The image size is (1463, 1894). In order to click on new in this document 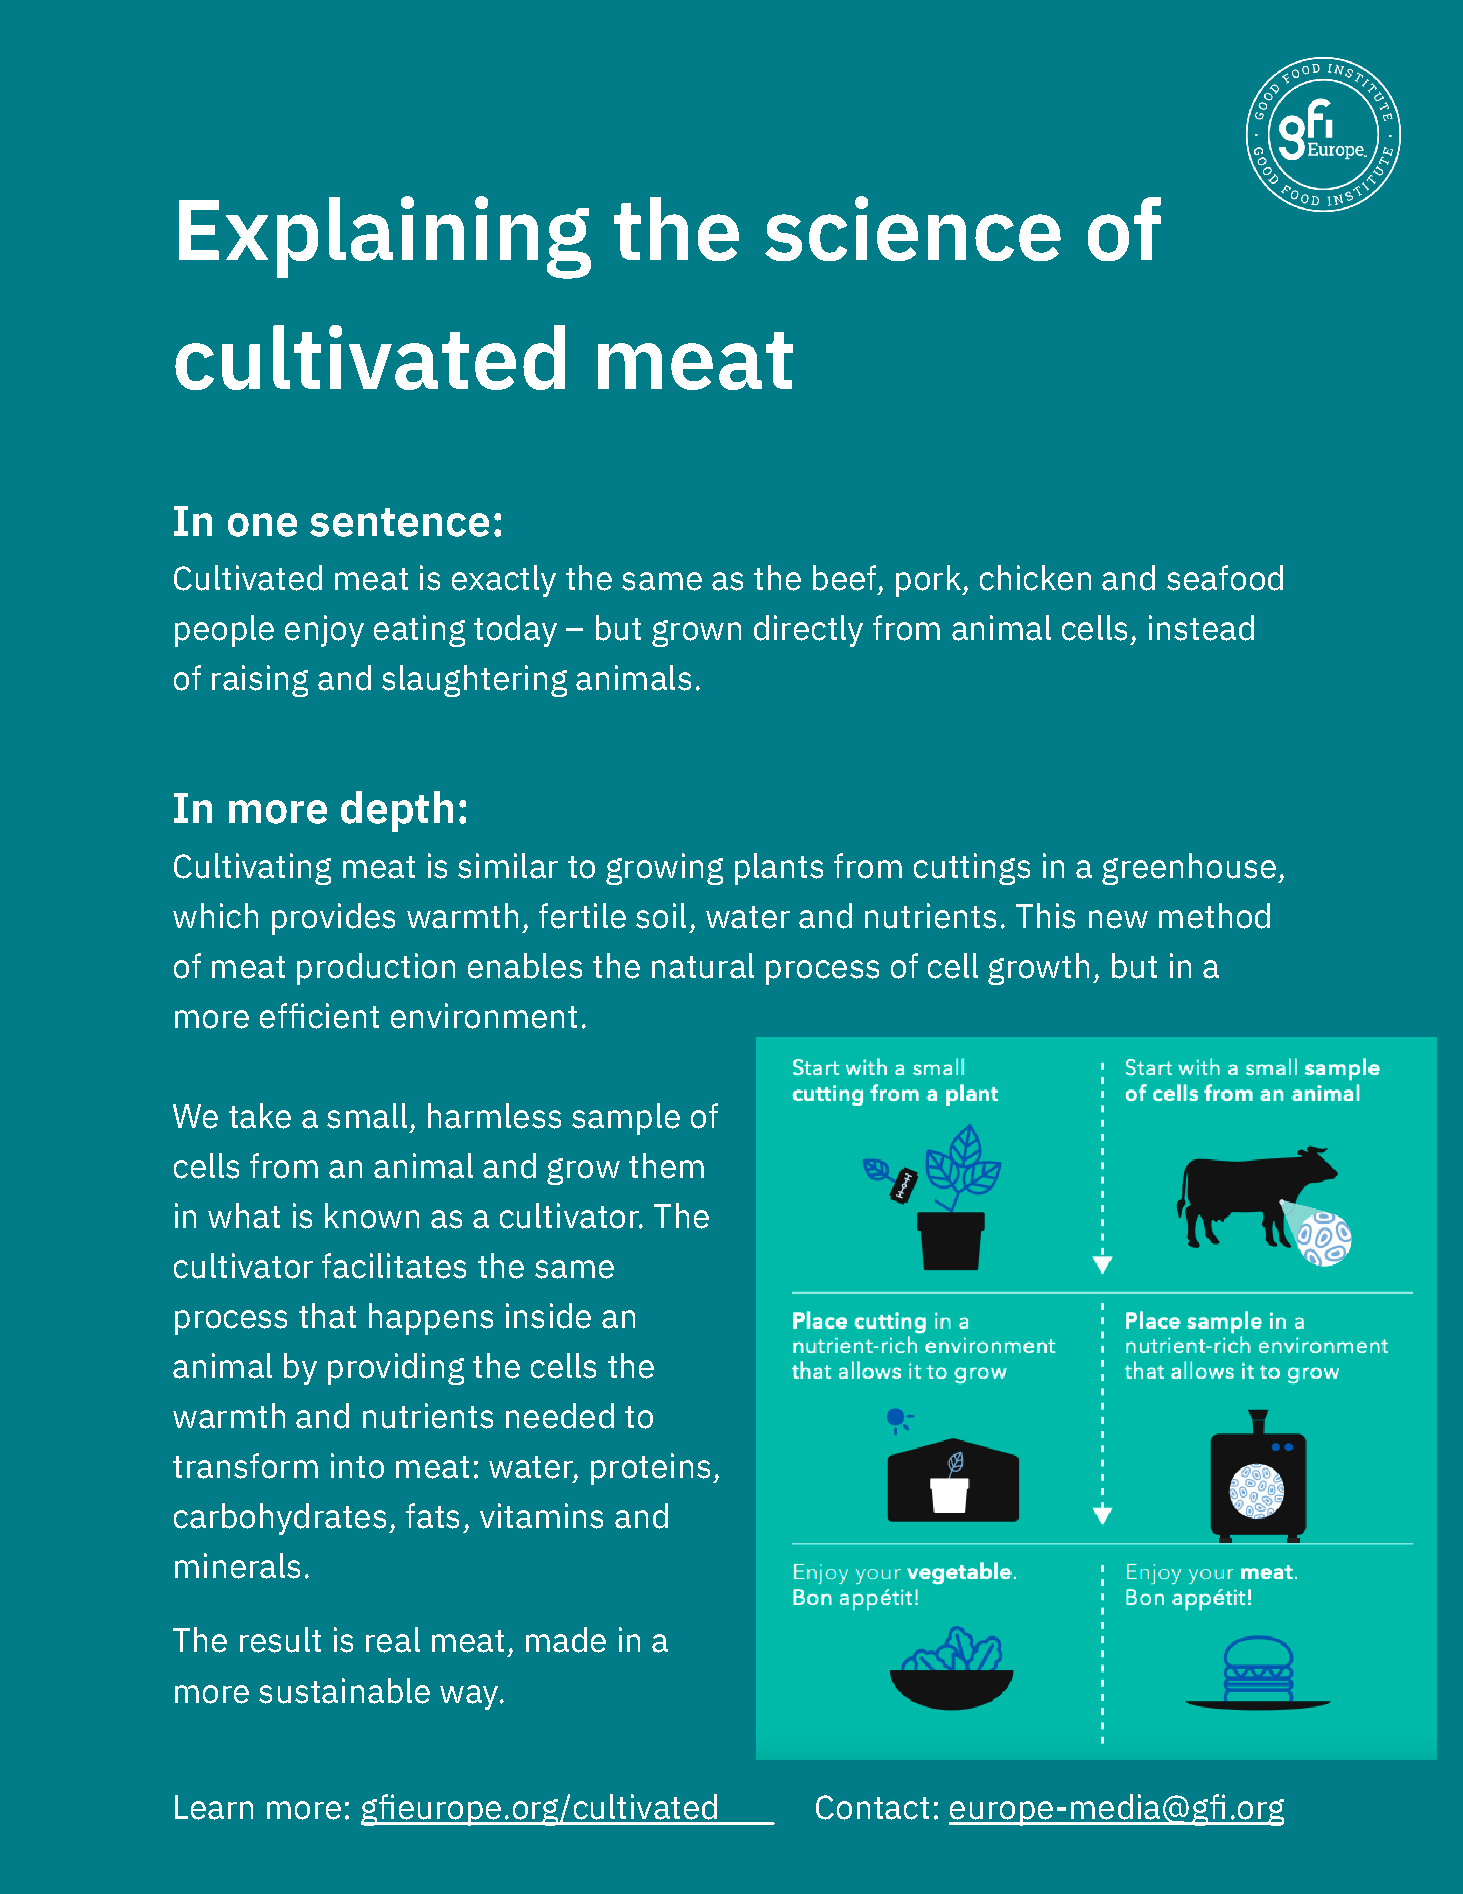, I will do `click(1118, 919)`.
